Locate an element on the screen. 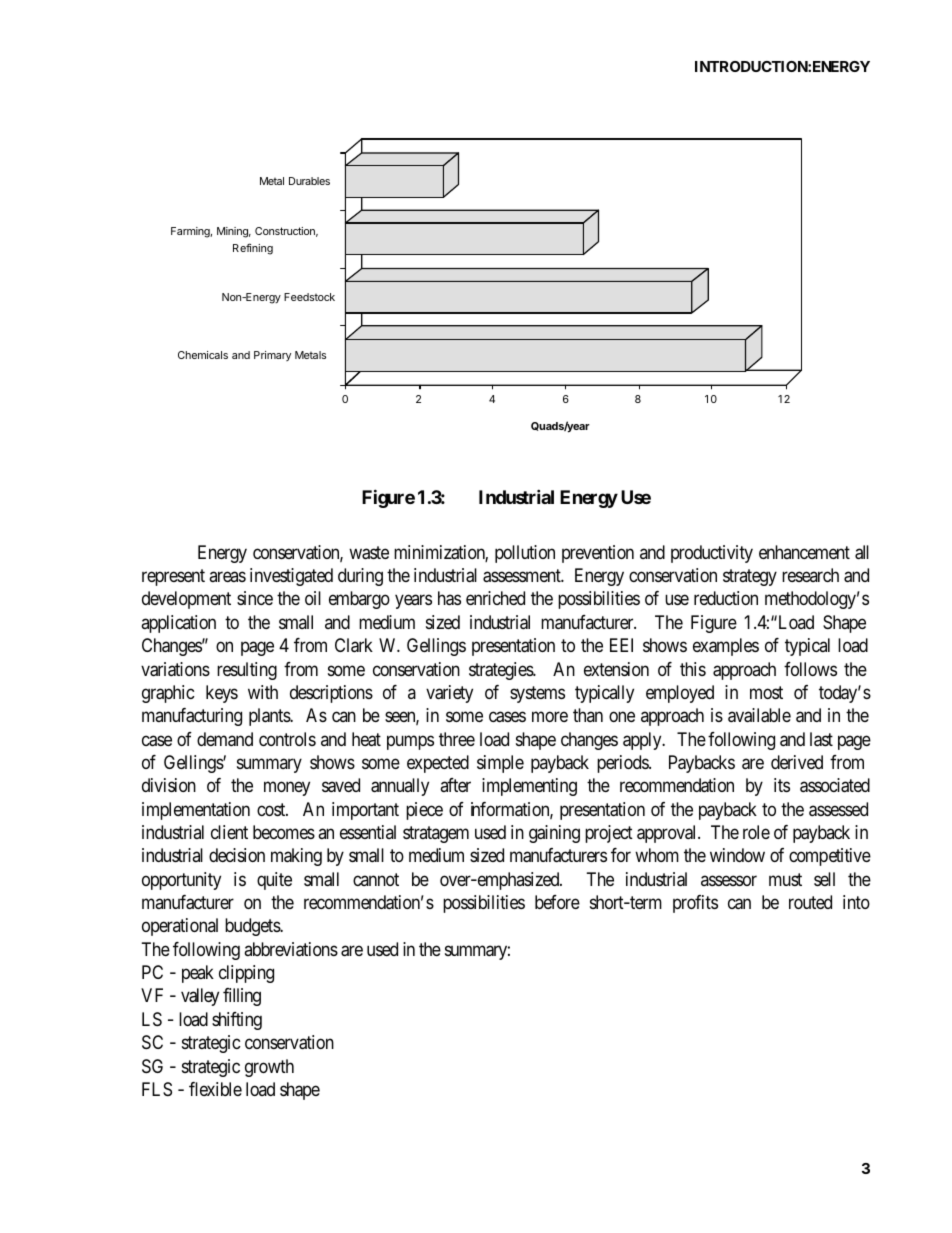 The height and width of the screenshot is (1233, 952). areas is located at coordinates (227, 577).
